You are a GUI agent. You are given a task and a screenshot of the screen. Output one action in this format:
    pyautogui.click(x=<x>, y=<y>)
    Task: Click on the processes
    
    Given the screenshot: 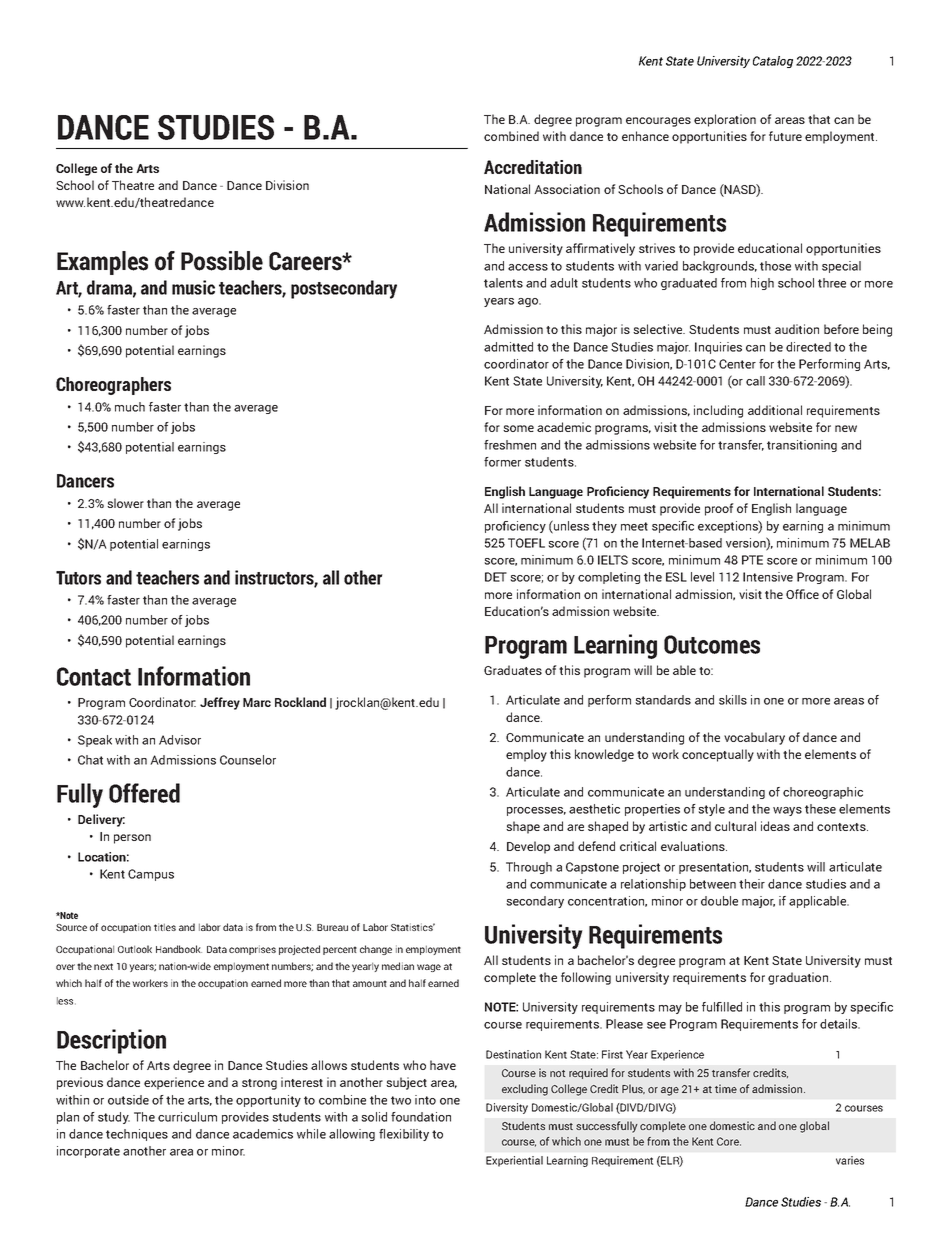 What is the action you would take?
    pyautogui.click(x=536, y=811)
